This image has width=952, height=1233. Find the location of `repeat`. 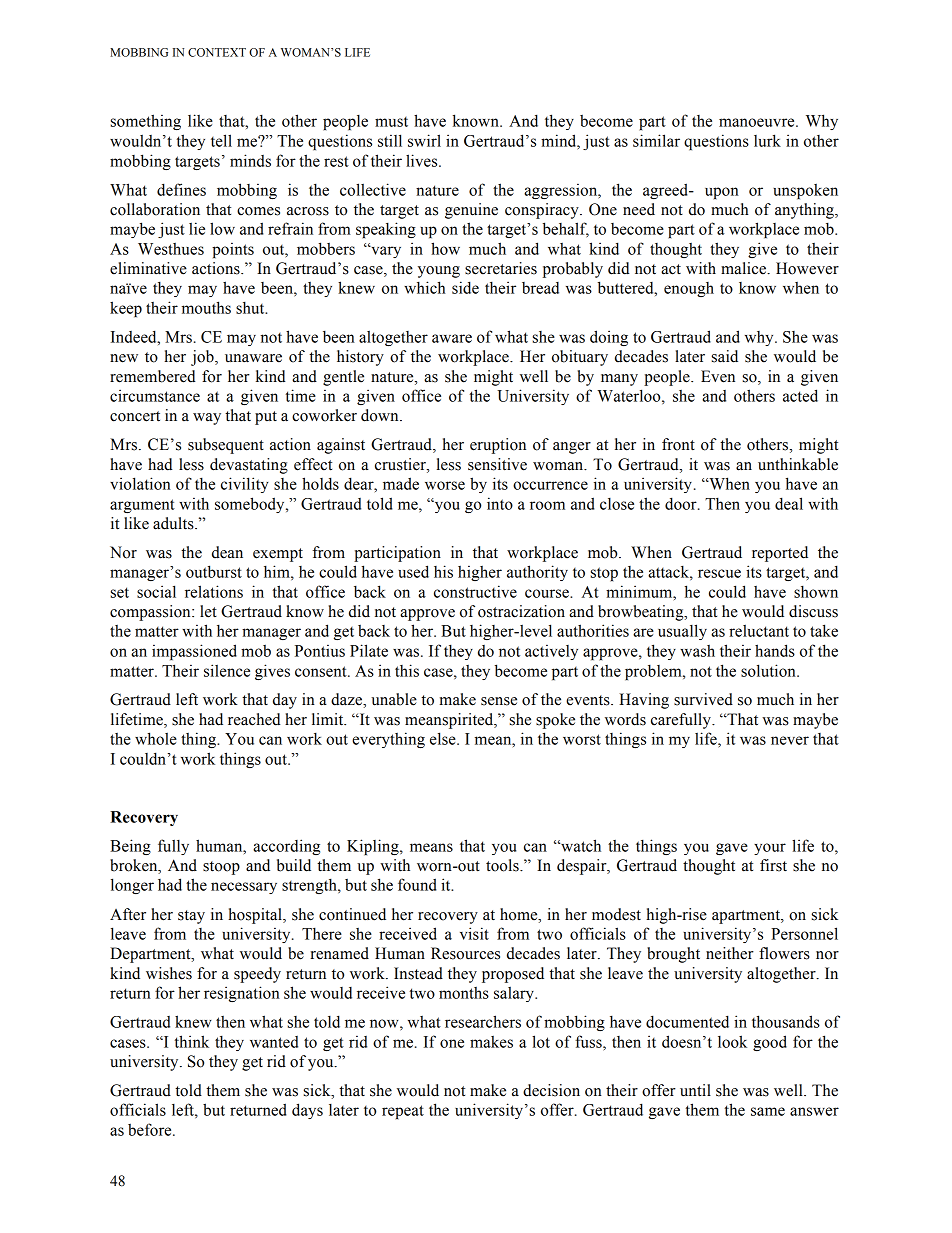

repeat is located at coordinates (403, 1112).
